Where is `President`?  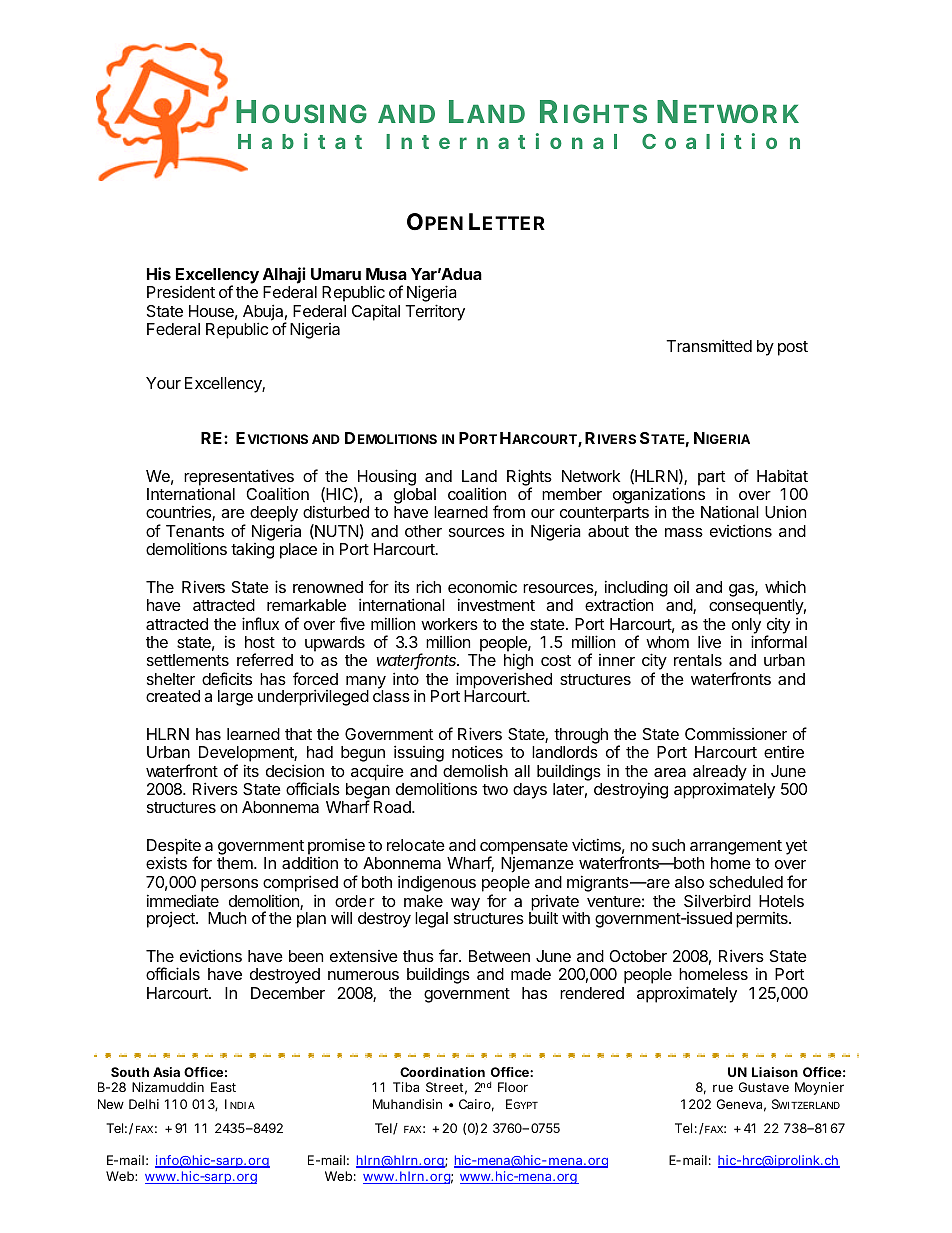
President is located at coordinates (181, 291).
